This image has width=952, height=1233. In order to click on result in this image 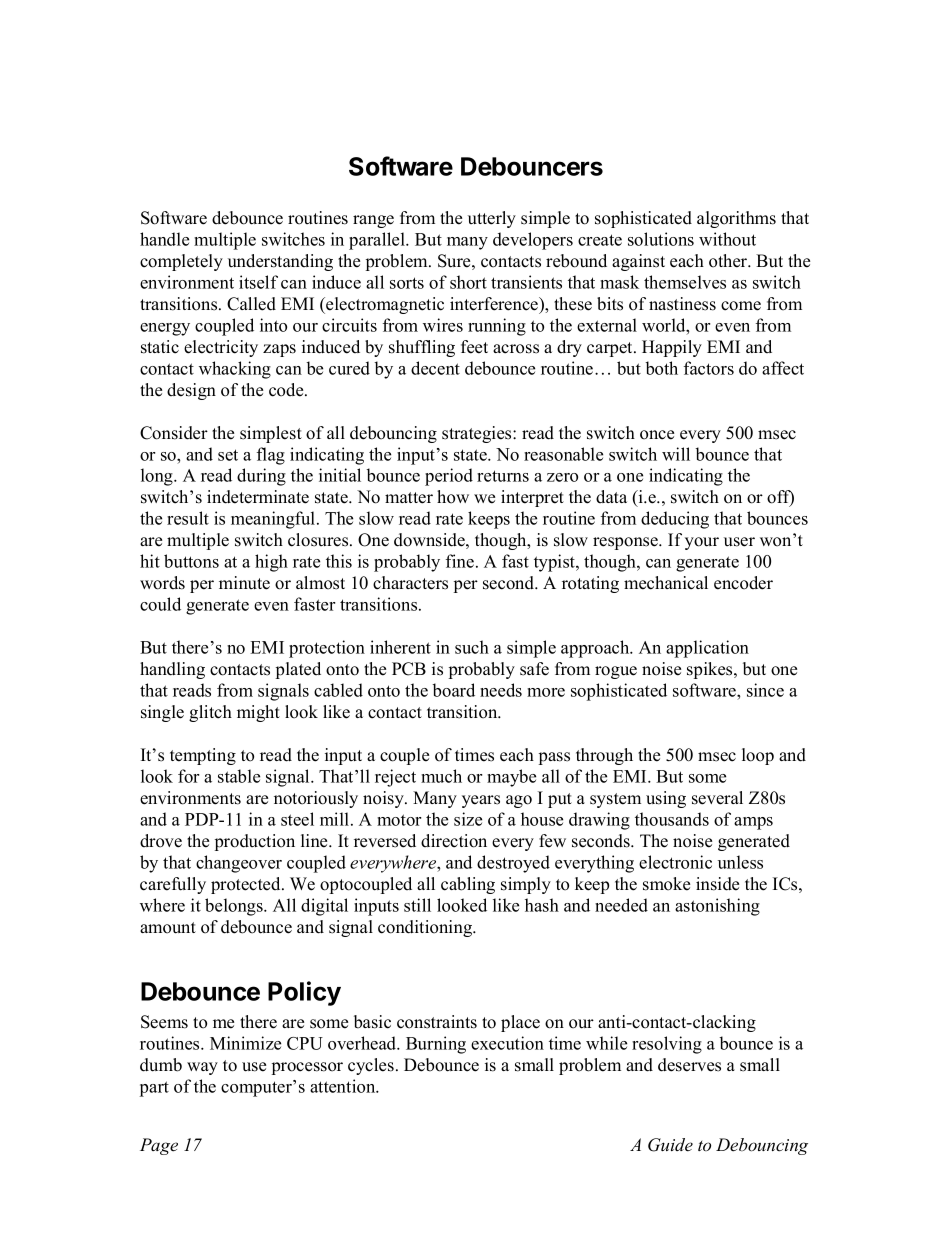, I will do `click(188, 518)`.
